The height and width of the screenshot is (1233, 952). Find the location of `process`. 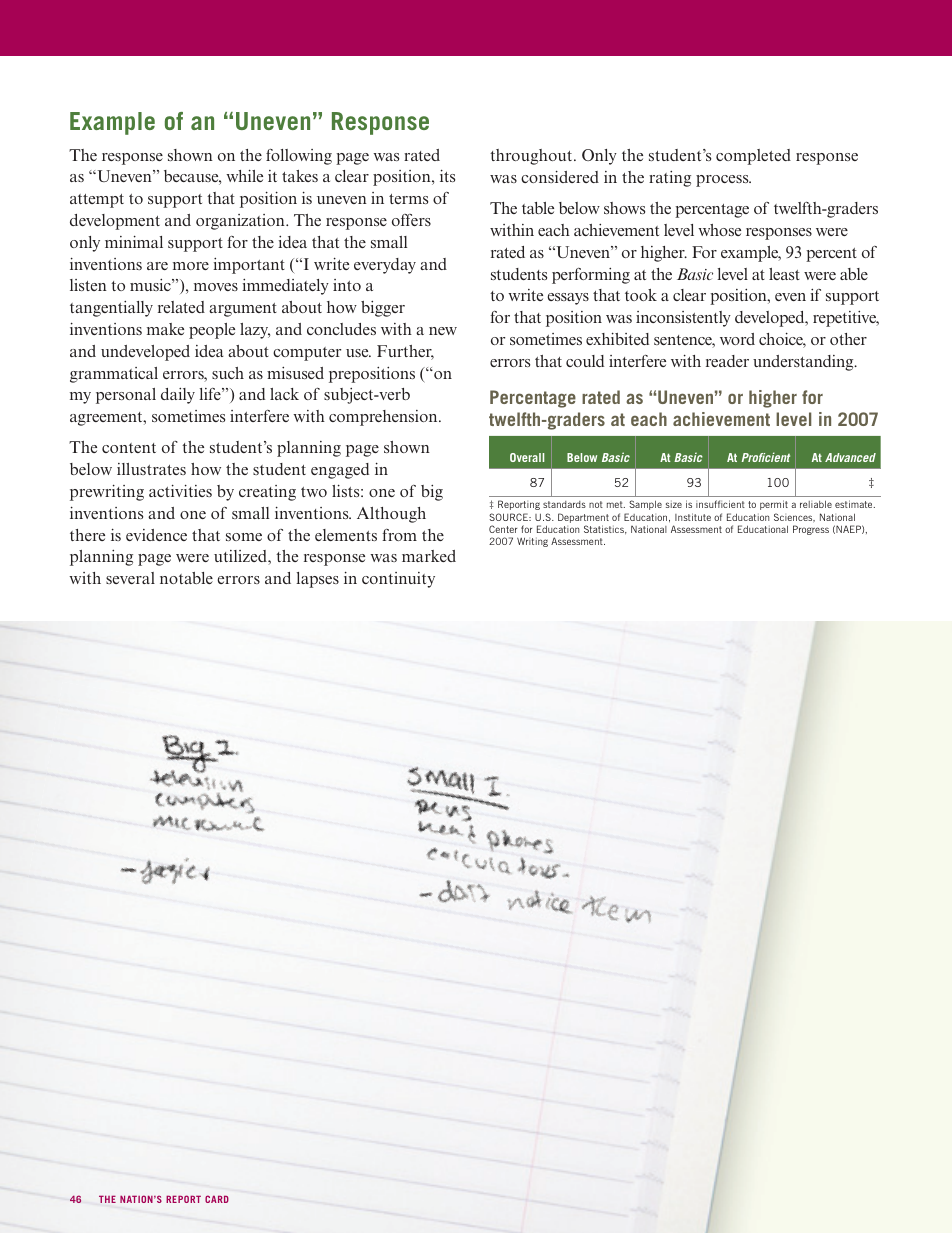

process is located at coordinates (723, 181).
